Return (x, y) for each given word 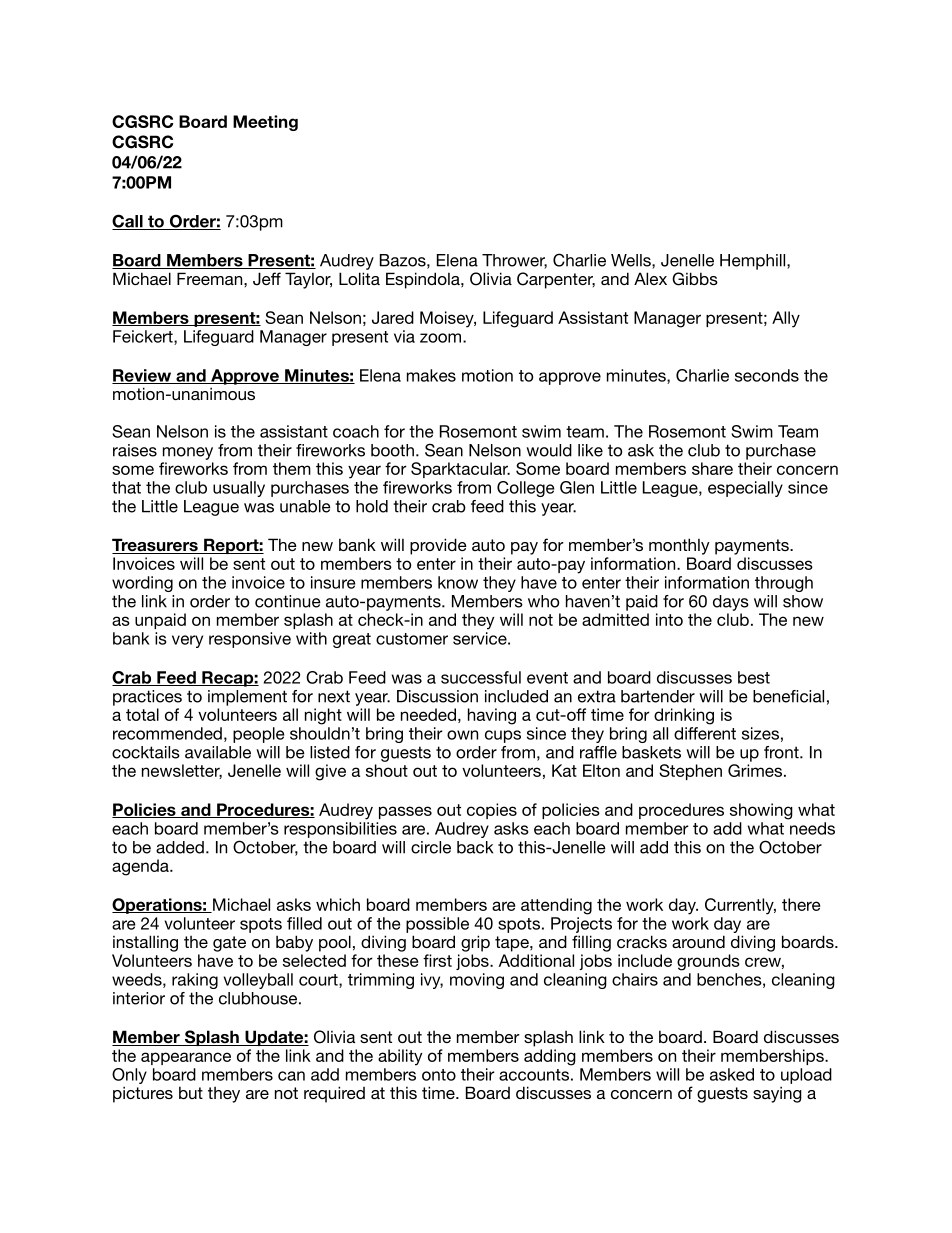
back (475, 847)
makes (431, 375)
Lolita (359, 278)
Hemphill (754, 262)
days (731, 603)
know (458, 582)
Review (143, 376)
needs (812, 828)
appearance (186, 1058)
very (187, 641)
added (180, 847)
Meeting (265, 123)
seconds (767, 375)
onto (439, 1075)
